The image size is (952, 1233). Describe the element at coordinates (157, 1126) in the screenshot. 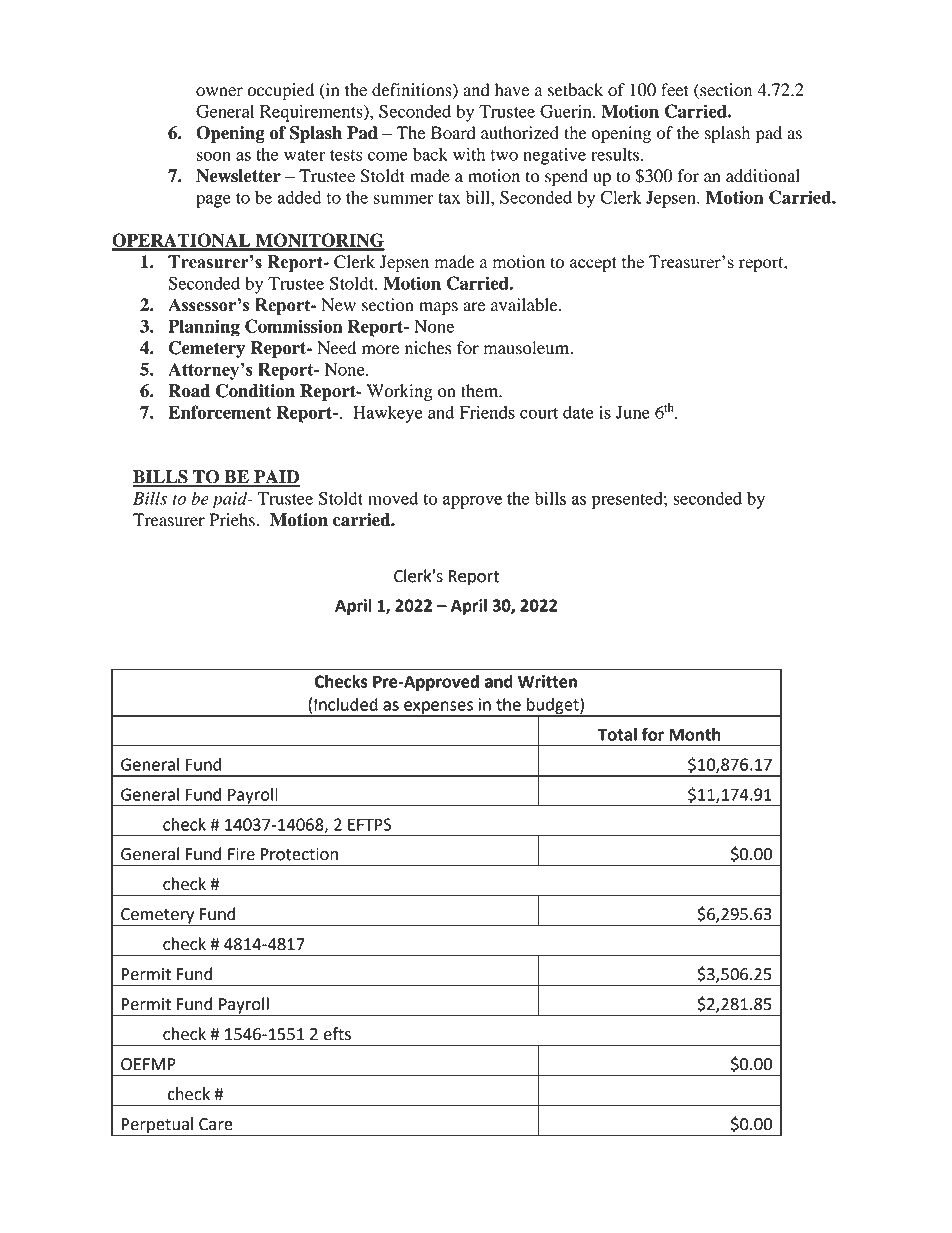

I see `Perpetual` at that location.
